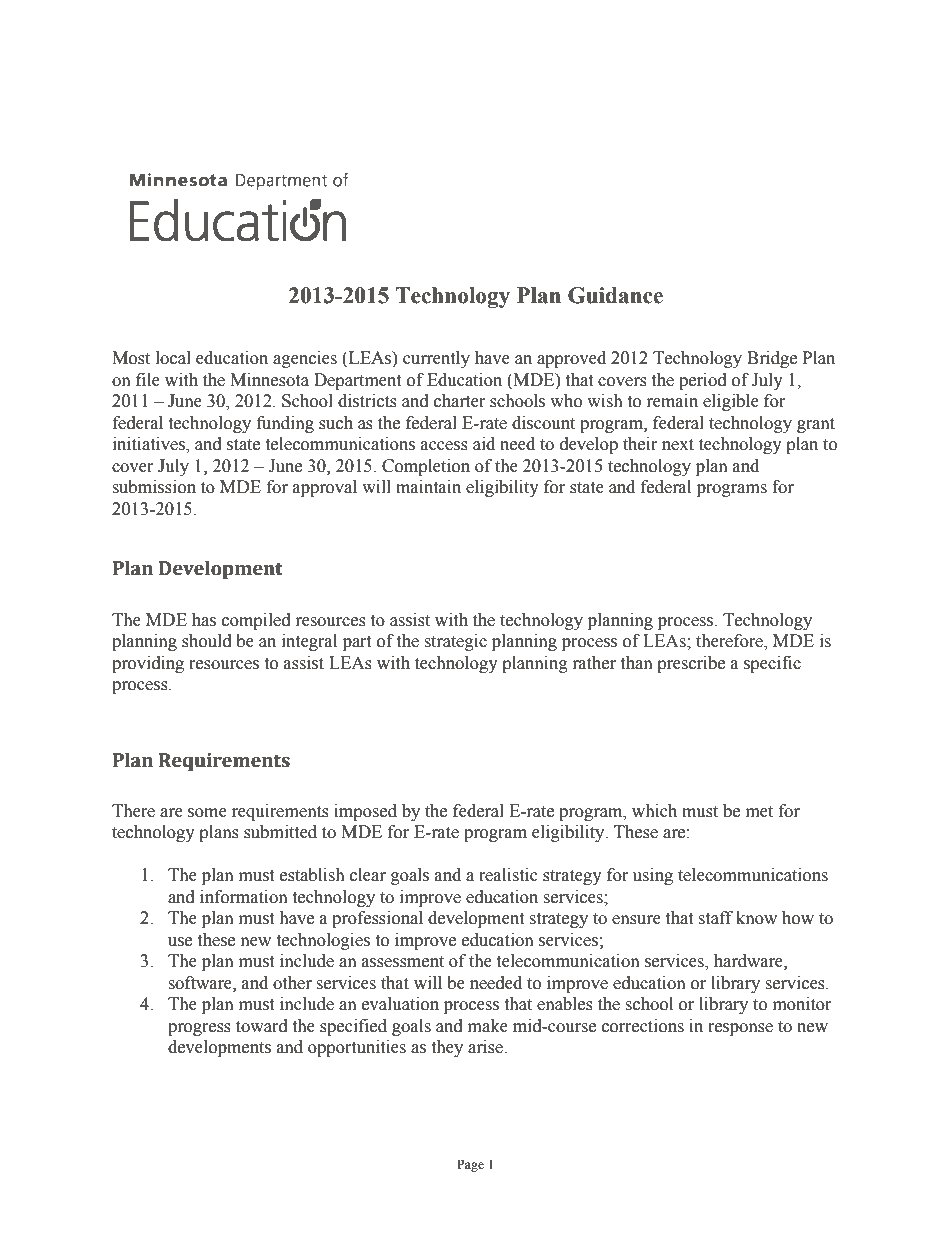  Describe the element at coordinates (436, 359) in the screenshot. I see `currently` at that location.
